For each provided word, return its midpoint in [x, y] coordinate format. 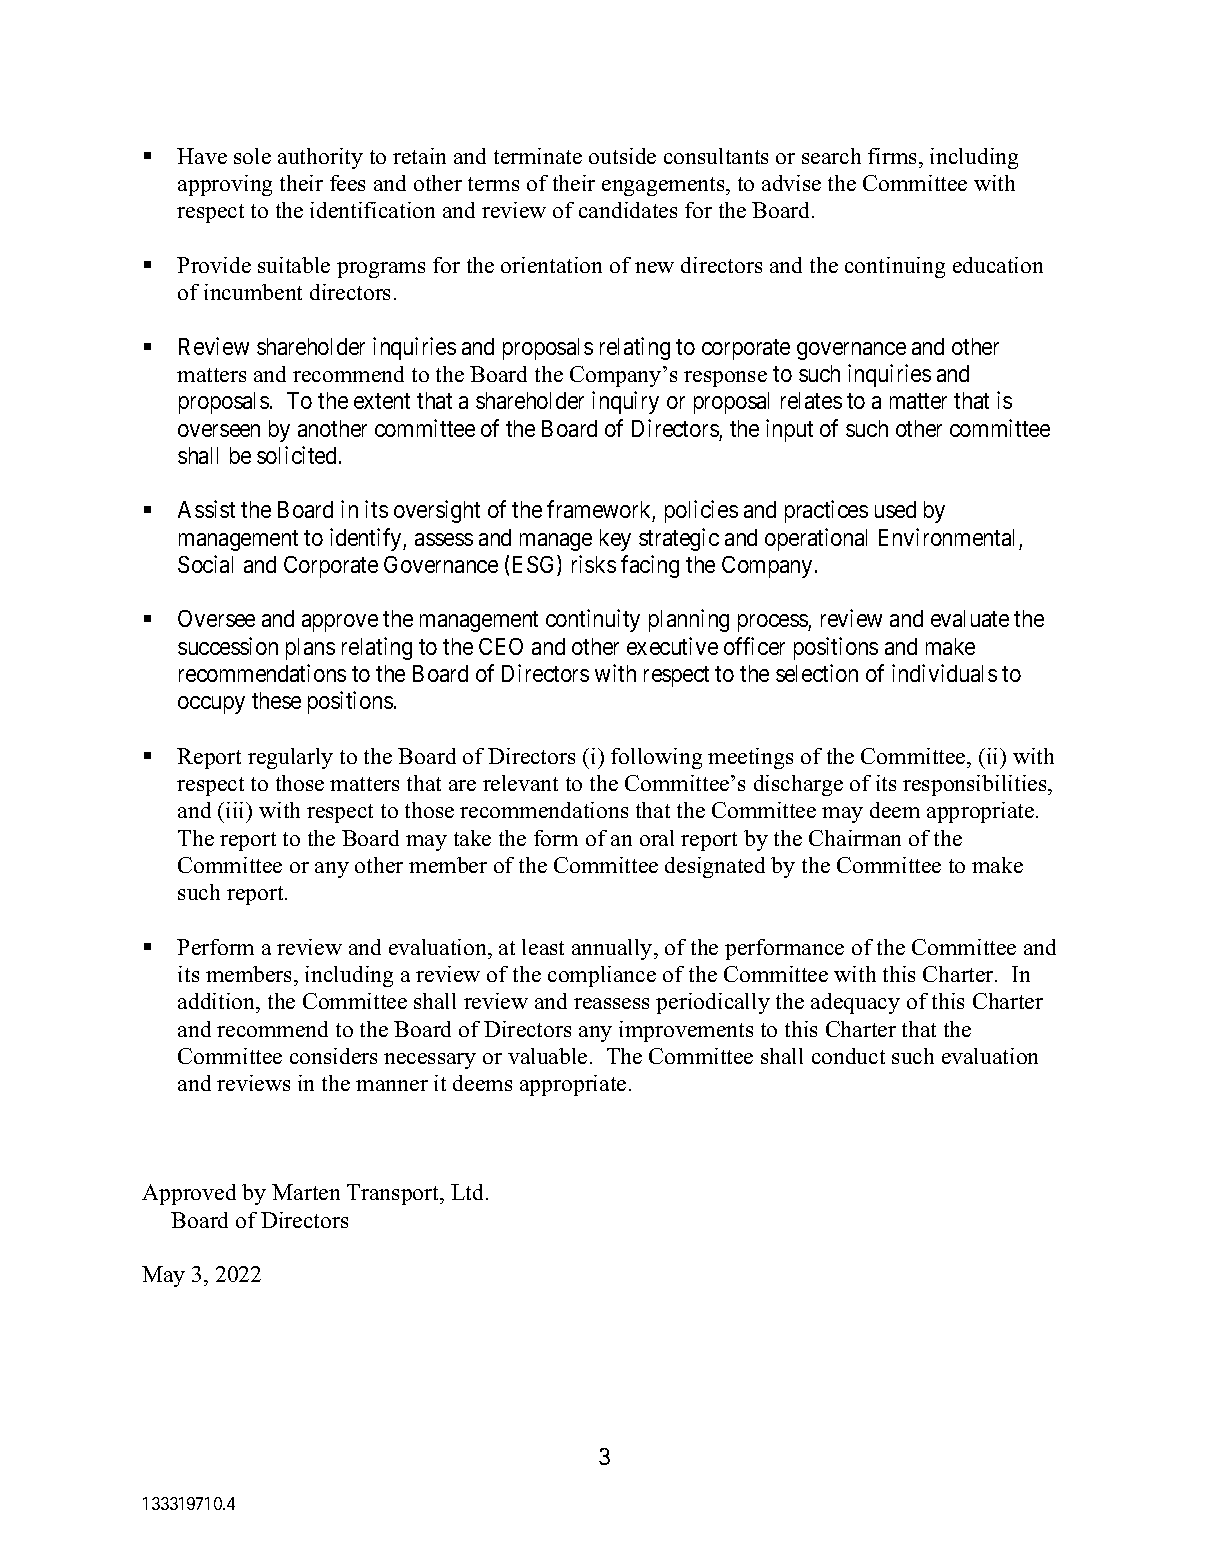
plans [310, 649]
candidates [628, 210]
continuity [593, 620]
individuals [944, 673]
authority [320, 158]
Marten [306, 1192]
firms [894, 156]
